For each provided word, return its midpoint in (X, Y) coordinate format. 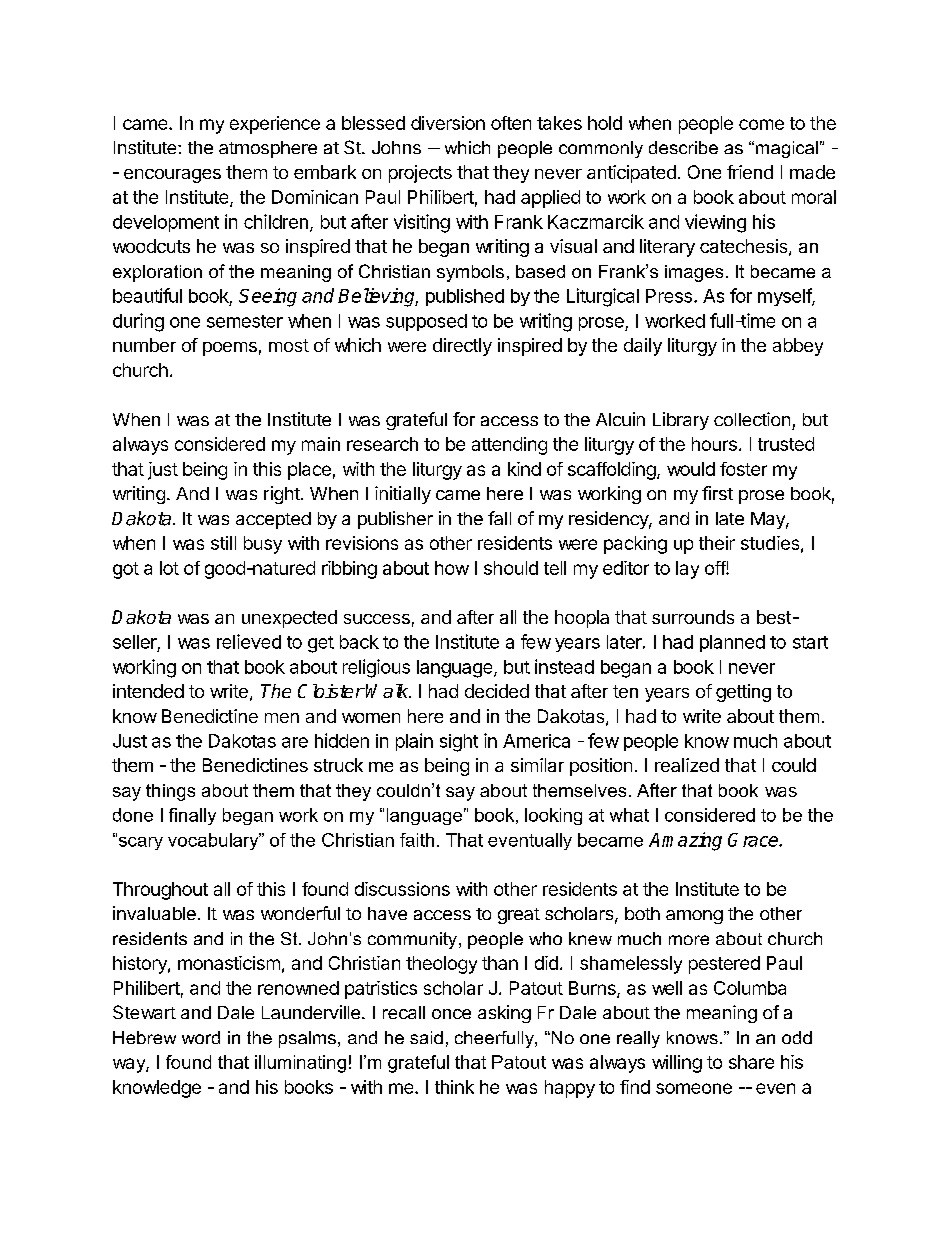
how (452, 568)
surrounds (693, 617)
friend (750, 172)
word (201, 1037)
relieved (249, 641)
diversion (448, 123)
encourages (172, 176)
